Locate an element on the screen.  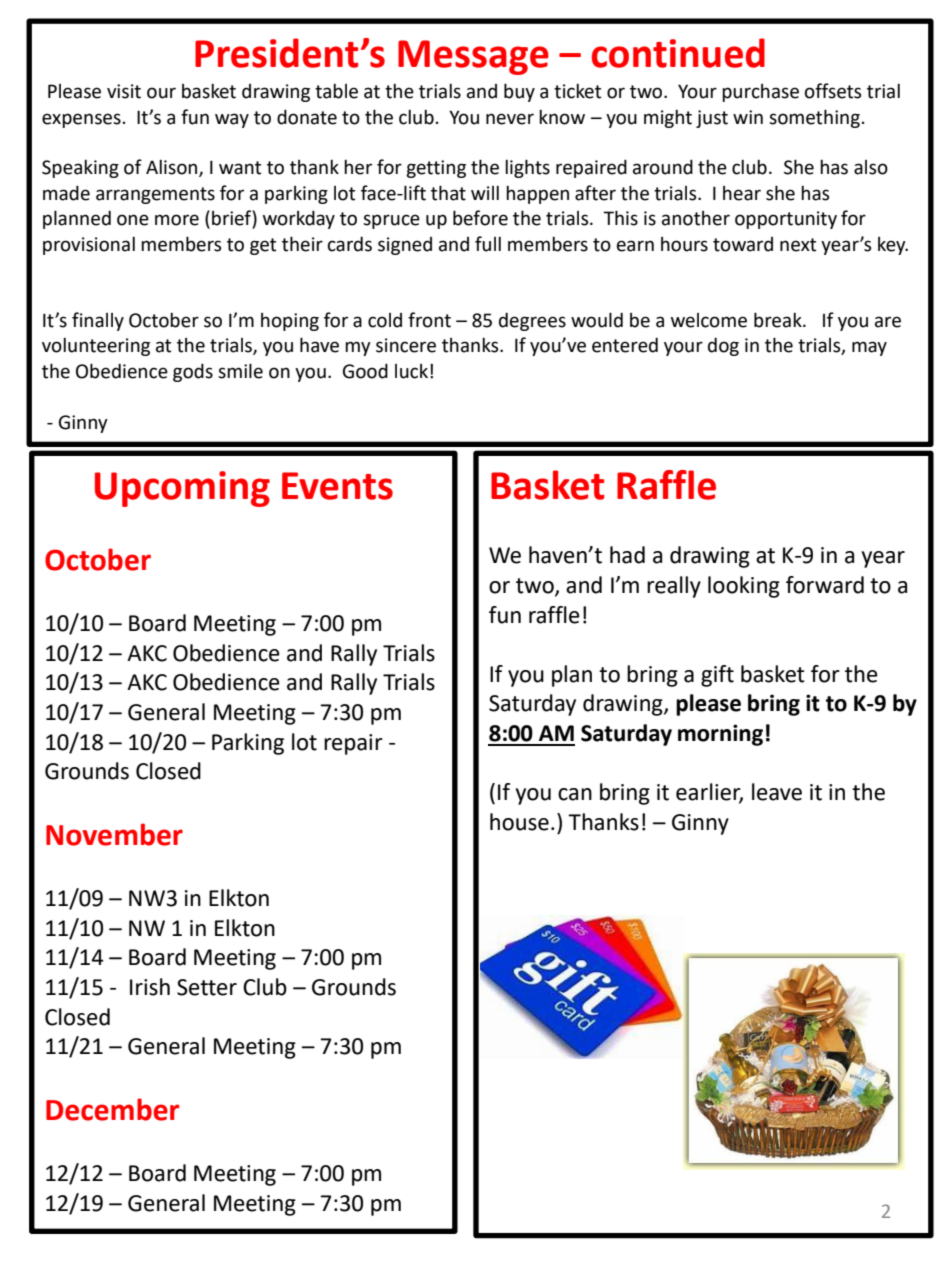
November is located at coordinates (114, 834).
